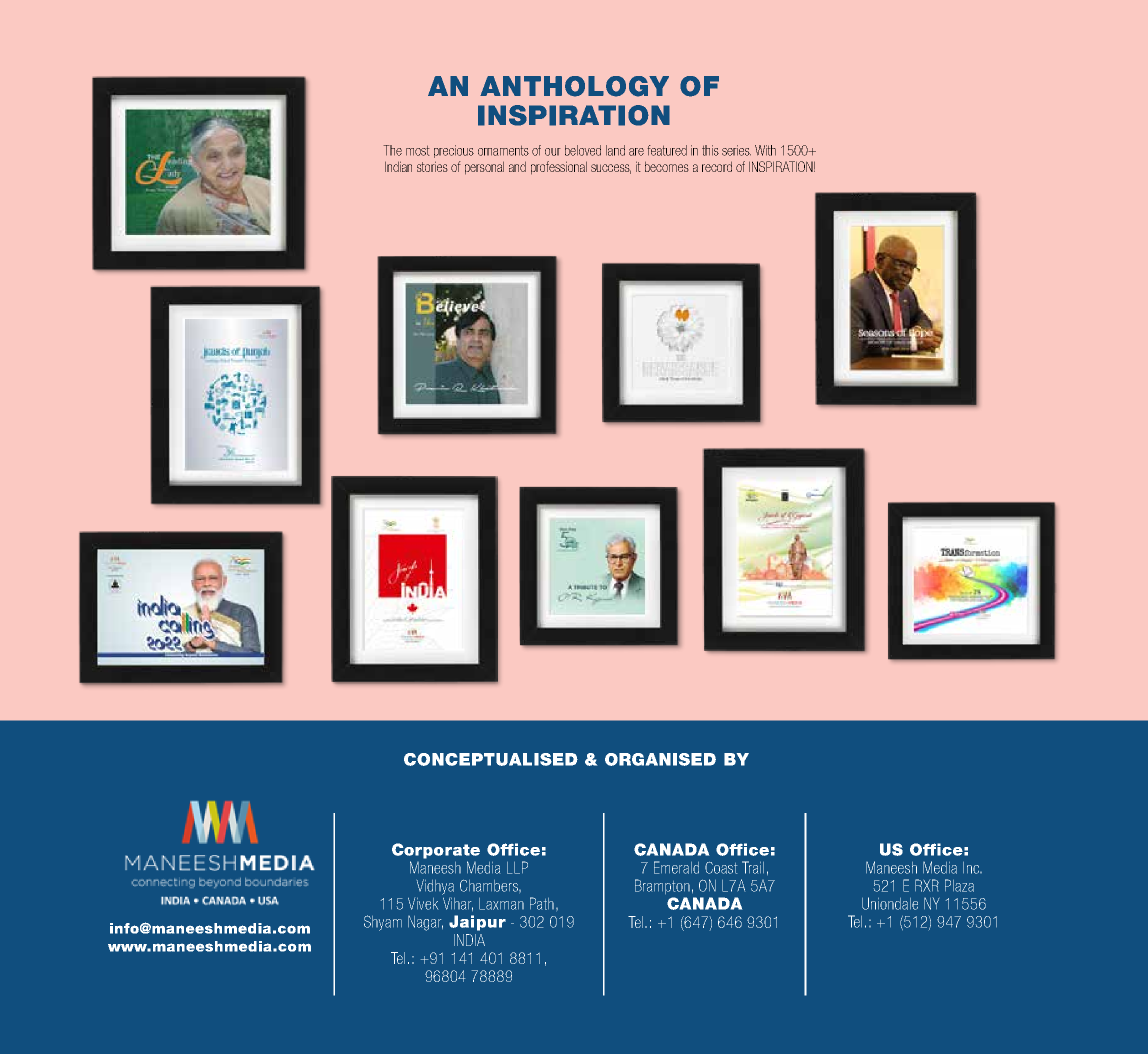 This screenshot has height=1054, width=1148. What do you see at coordinates (660, 759) in the screenshot?
I see `ORGANISED` at bounding box center [660, 759].
